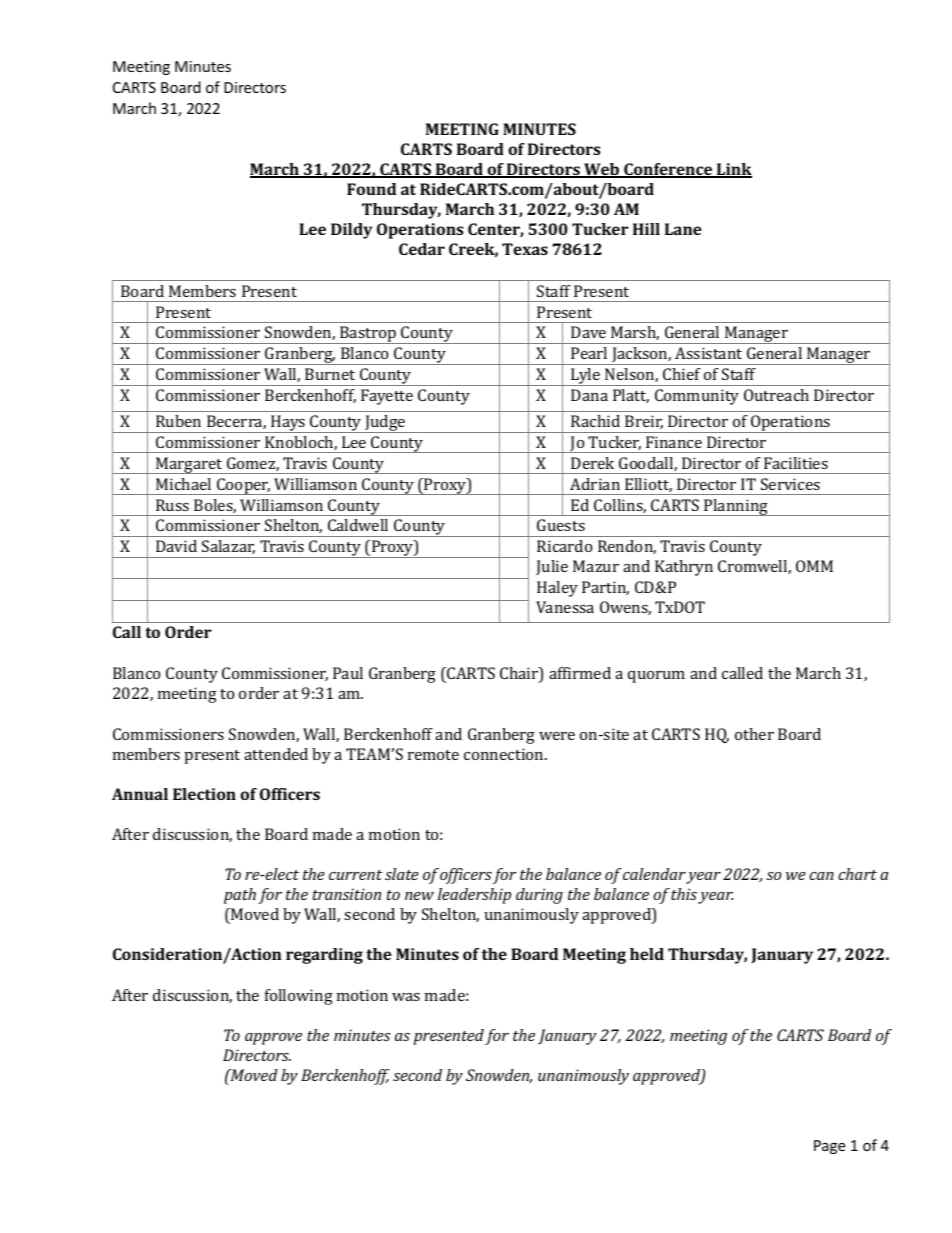 This image has width=952, height=1233. Describe the element at coordinates (733, 170) in the image. I see `Link` at that location.
